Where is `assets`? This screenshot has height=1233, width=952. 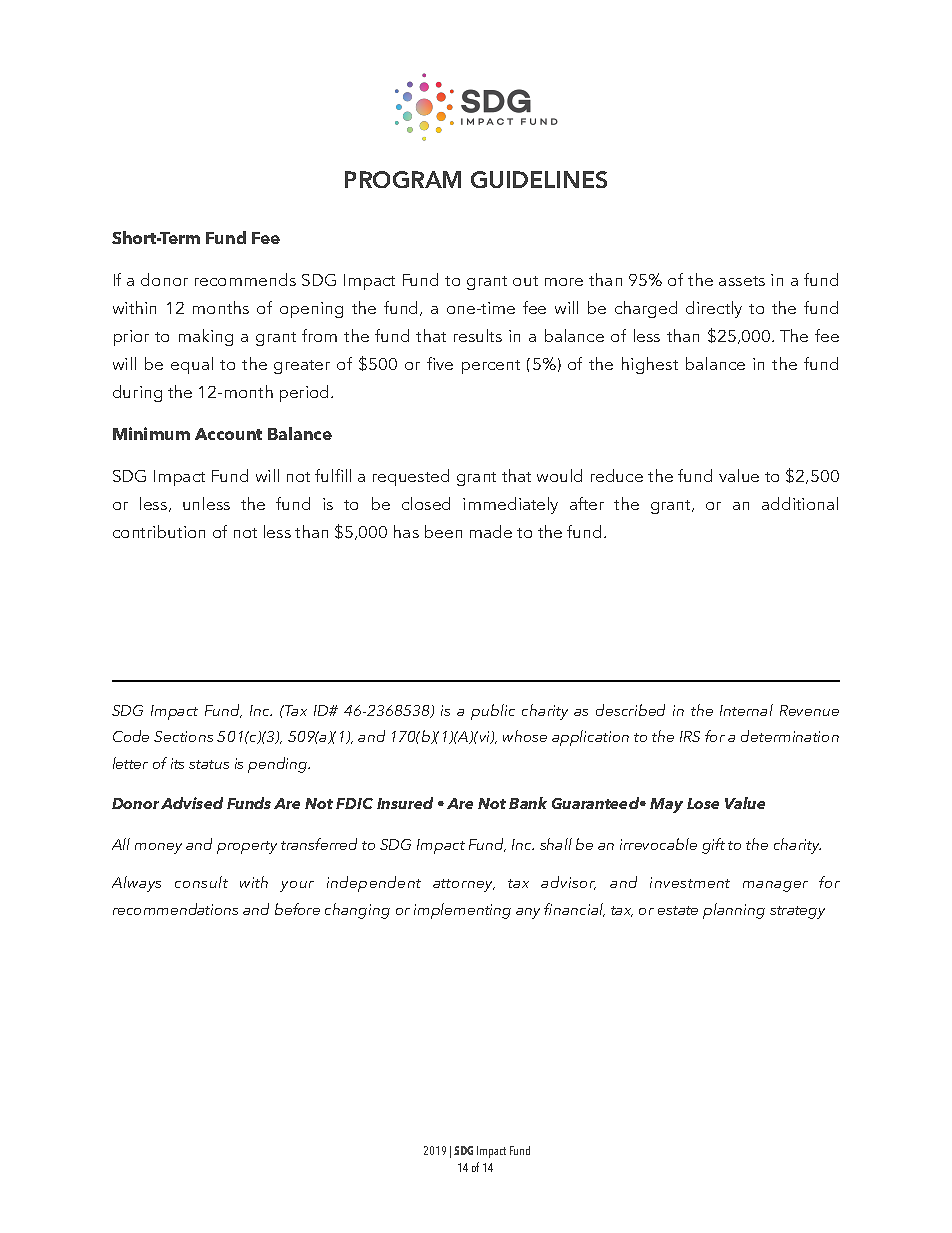
assets is located at coordinates (742, 281).
